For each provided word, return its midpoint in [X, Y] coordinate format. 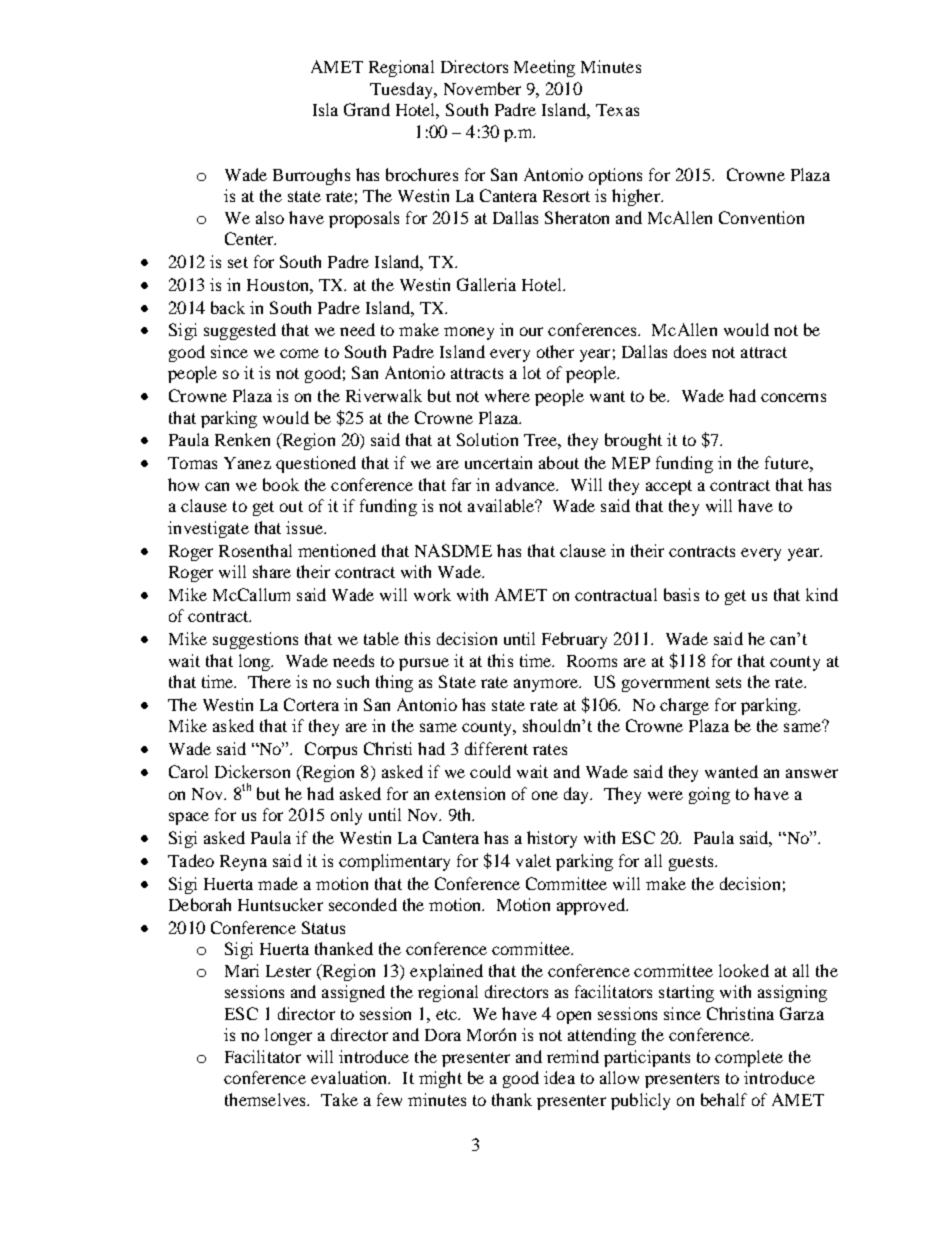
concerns [793, 397]
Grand [367, 109]
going [709, 795]
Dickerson [252, 771]
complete [749, 1058]
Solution [487, 439]
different [496, 748]
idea [559, 1077]
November [482, 88]
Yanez [247, 463]
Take [339, 1099]
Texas [617, 110]
